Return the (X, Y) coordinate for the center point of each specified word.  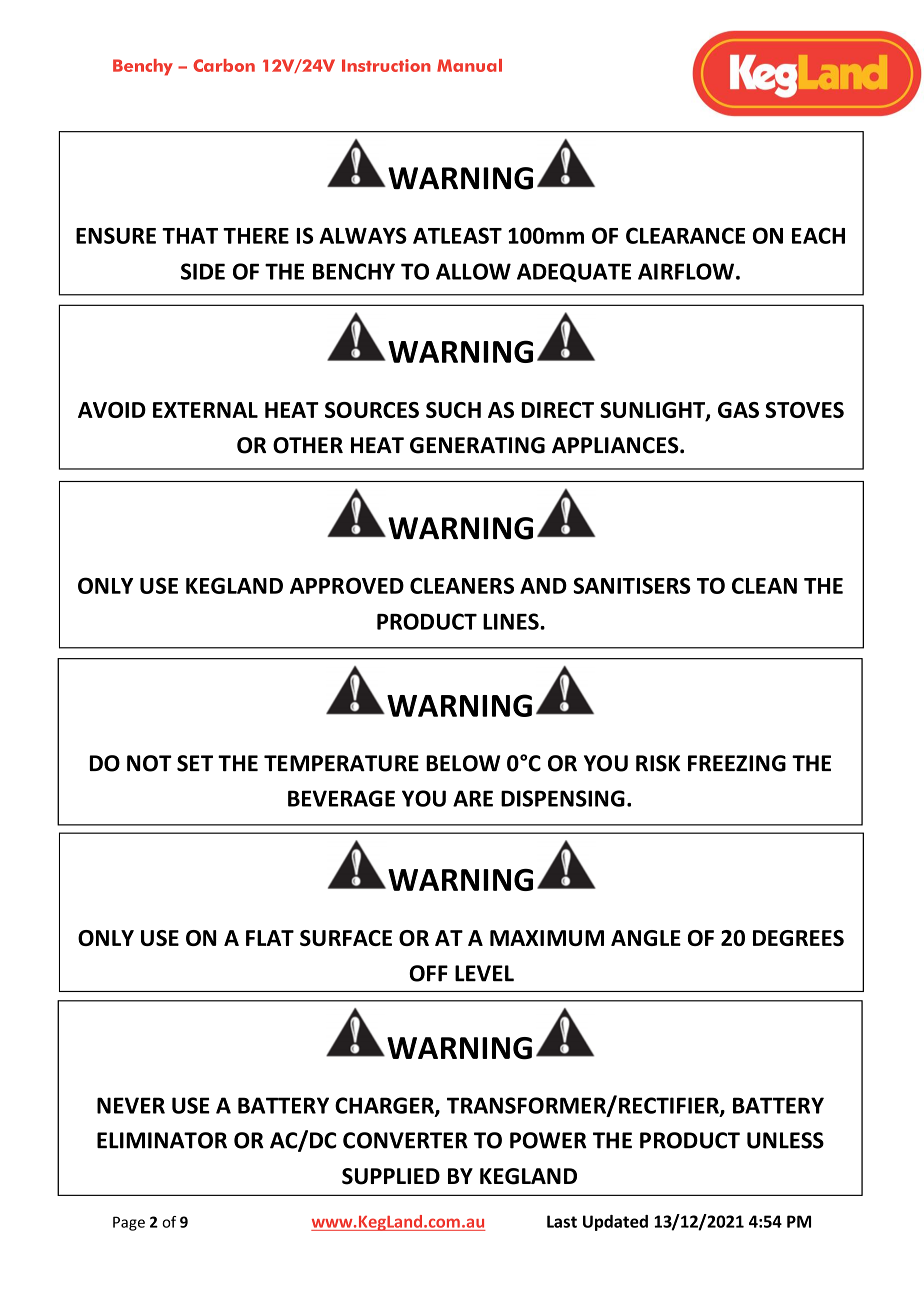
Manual (469, 65)
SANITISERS (632, 585)
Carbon (224, 65)
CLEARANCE (685, 235)
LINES (512, 621)
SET (195, 763)
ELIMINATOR (162, 1140)
